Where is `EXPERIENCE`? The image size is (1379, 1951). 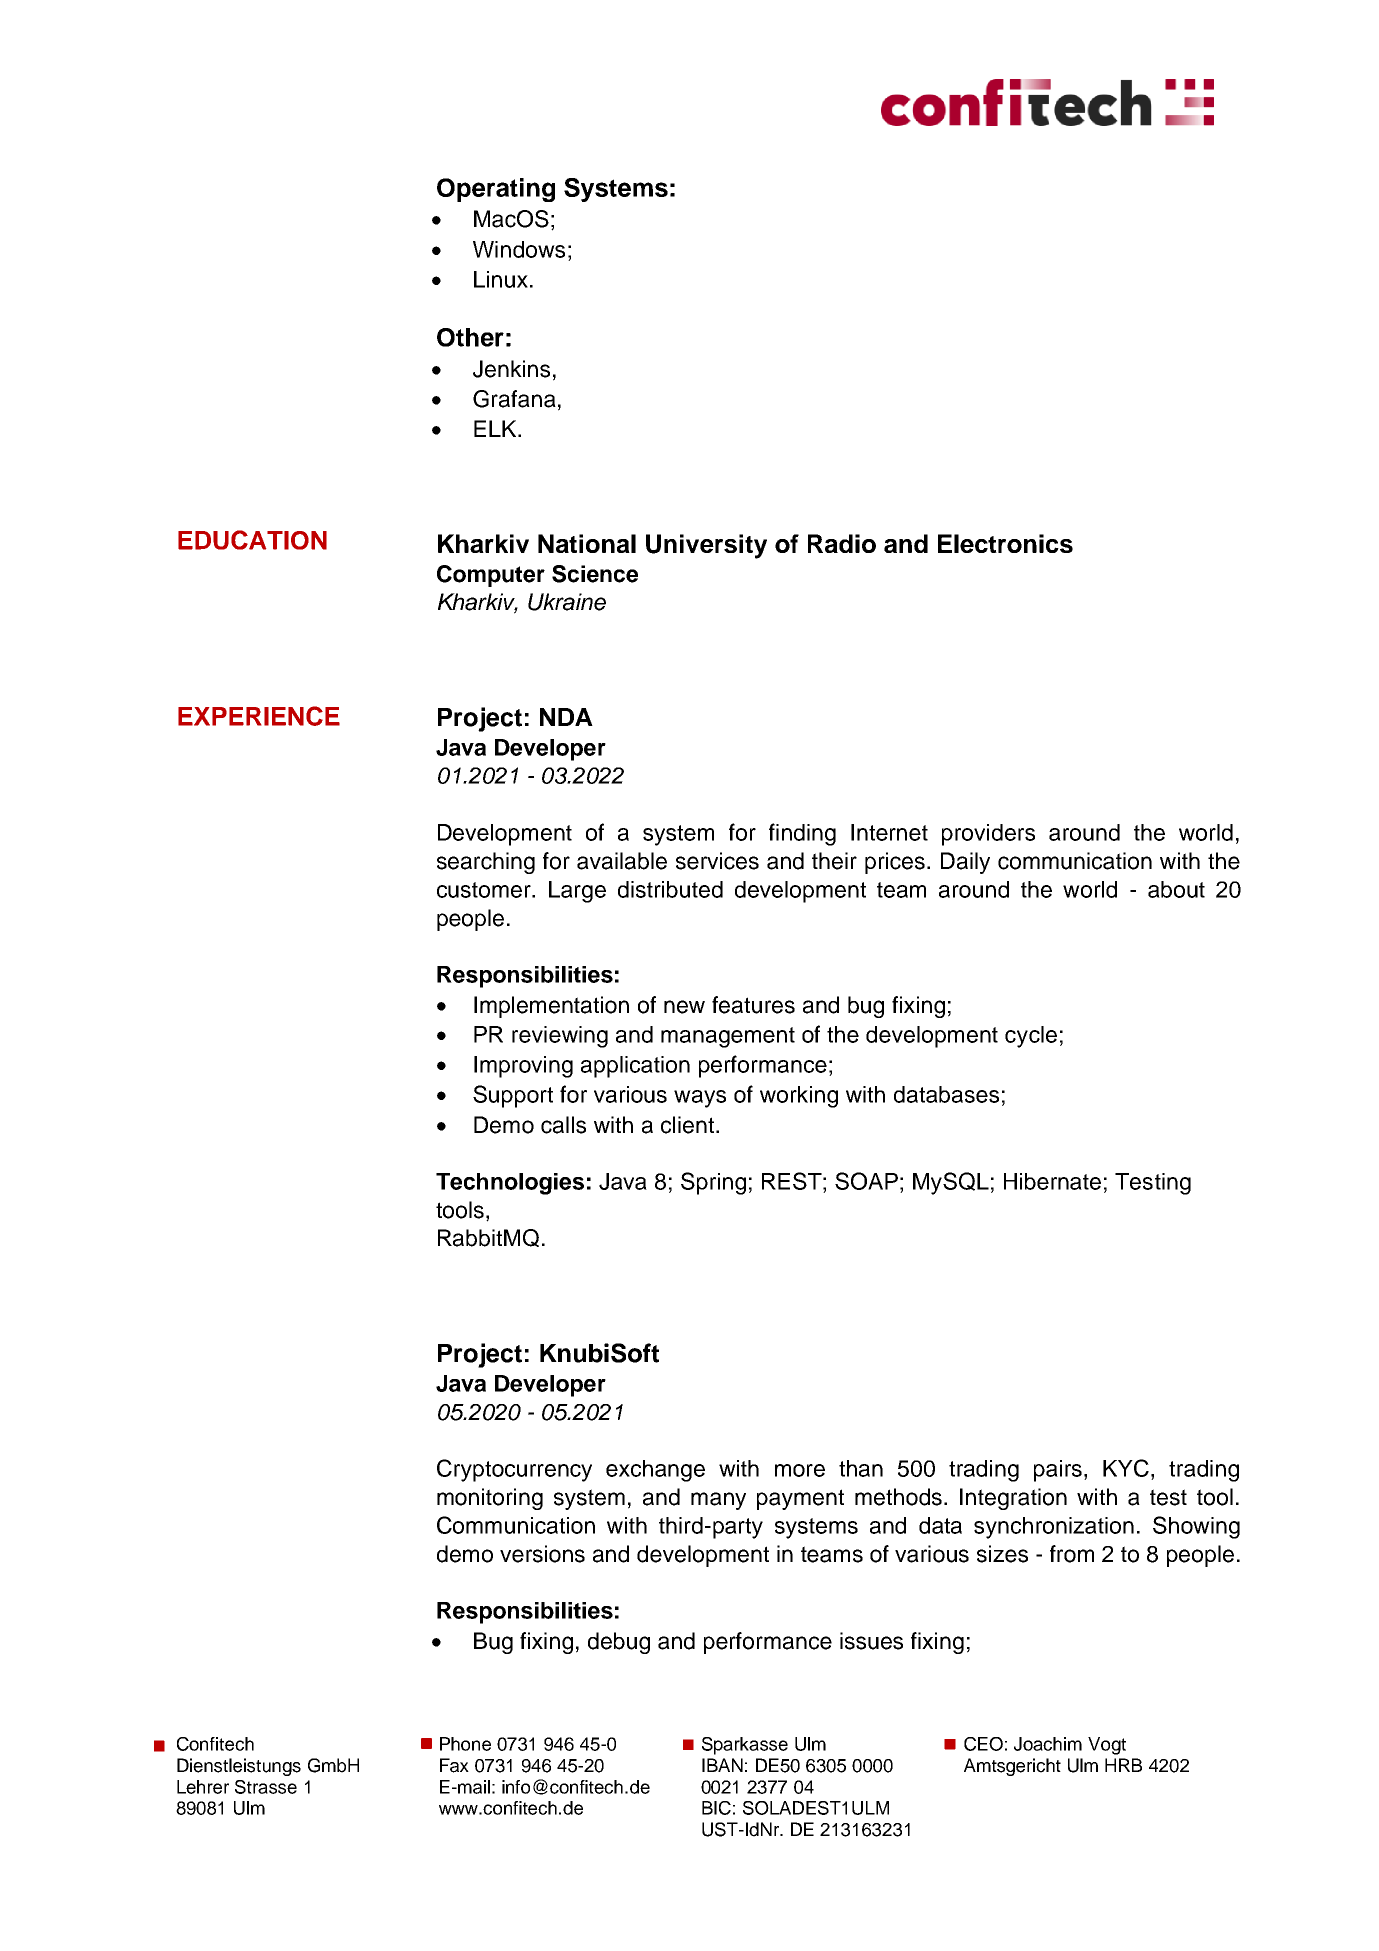 EXPERIENCE is located at coordinates (259, 716).
